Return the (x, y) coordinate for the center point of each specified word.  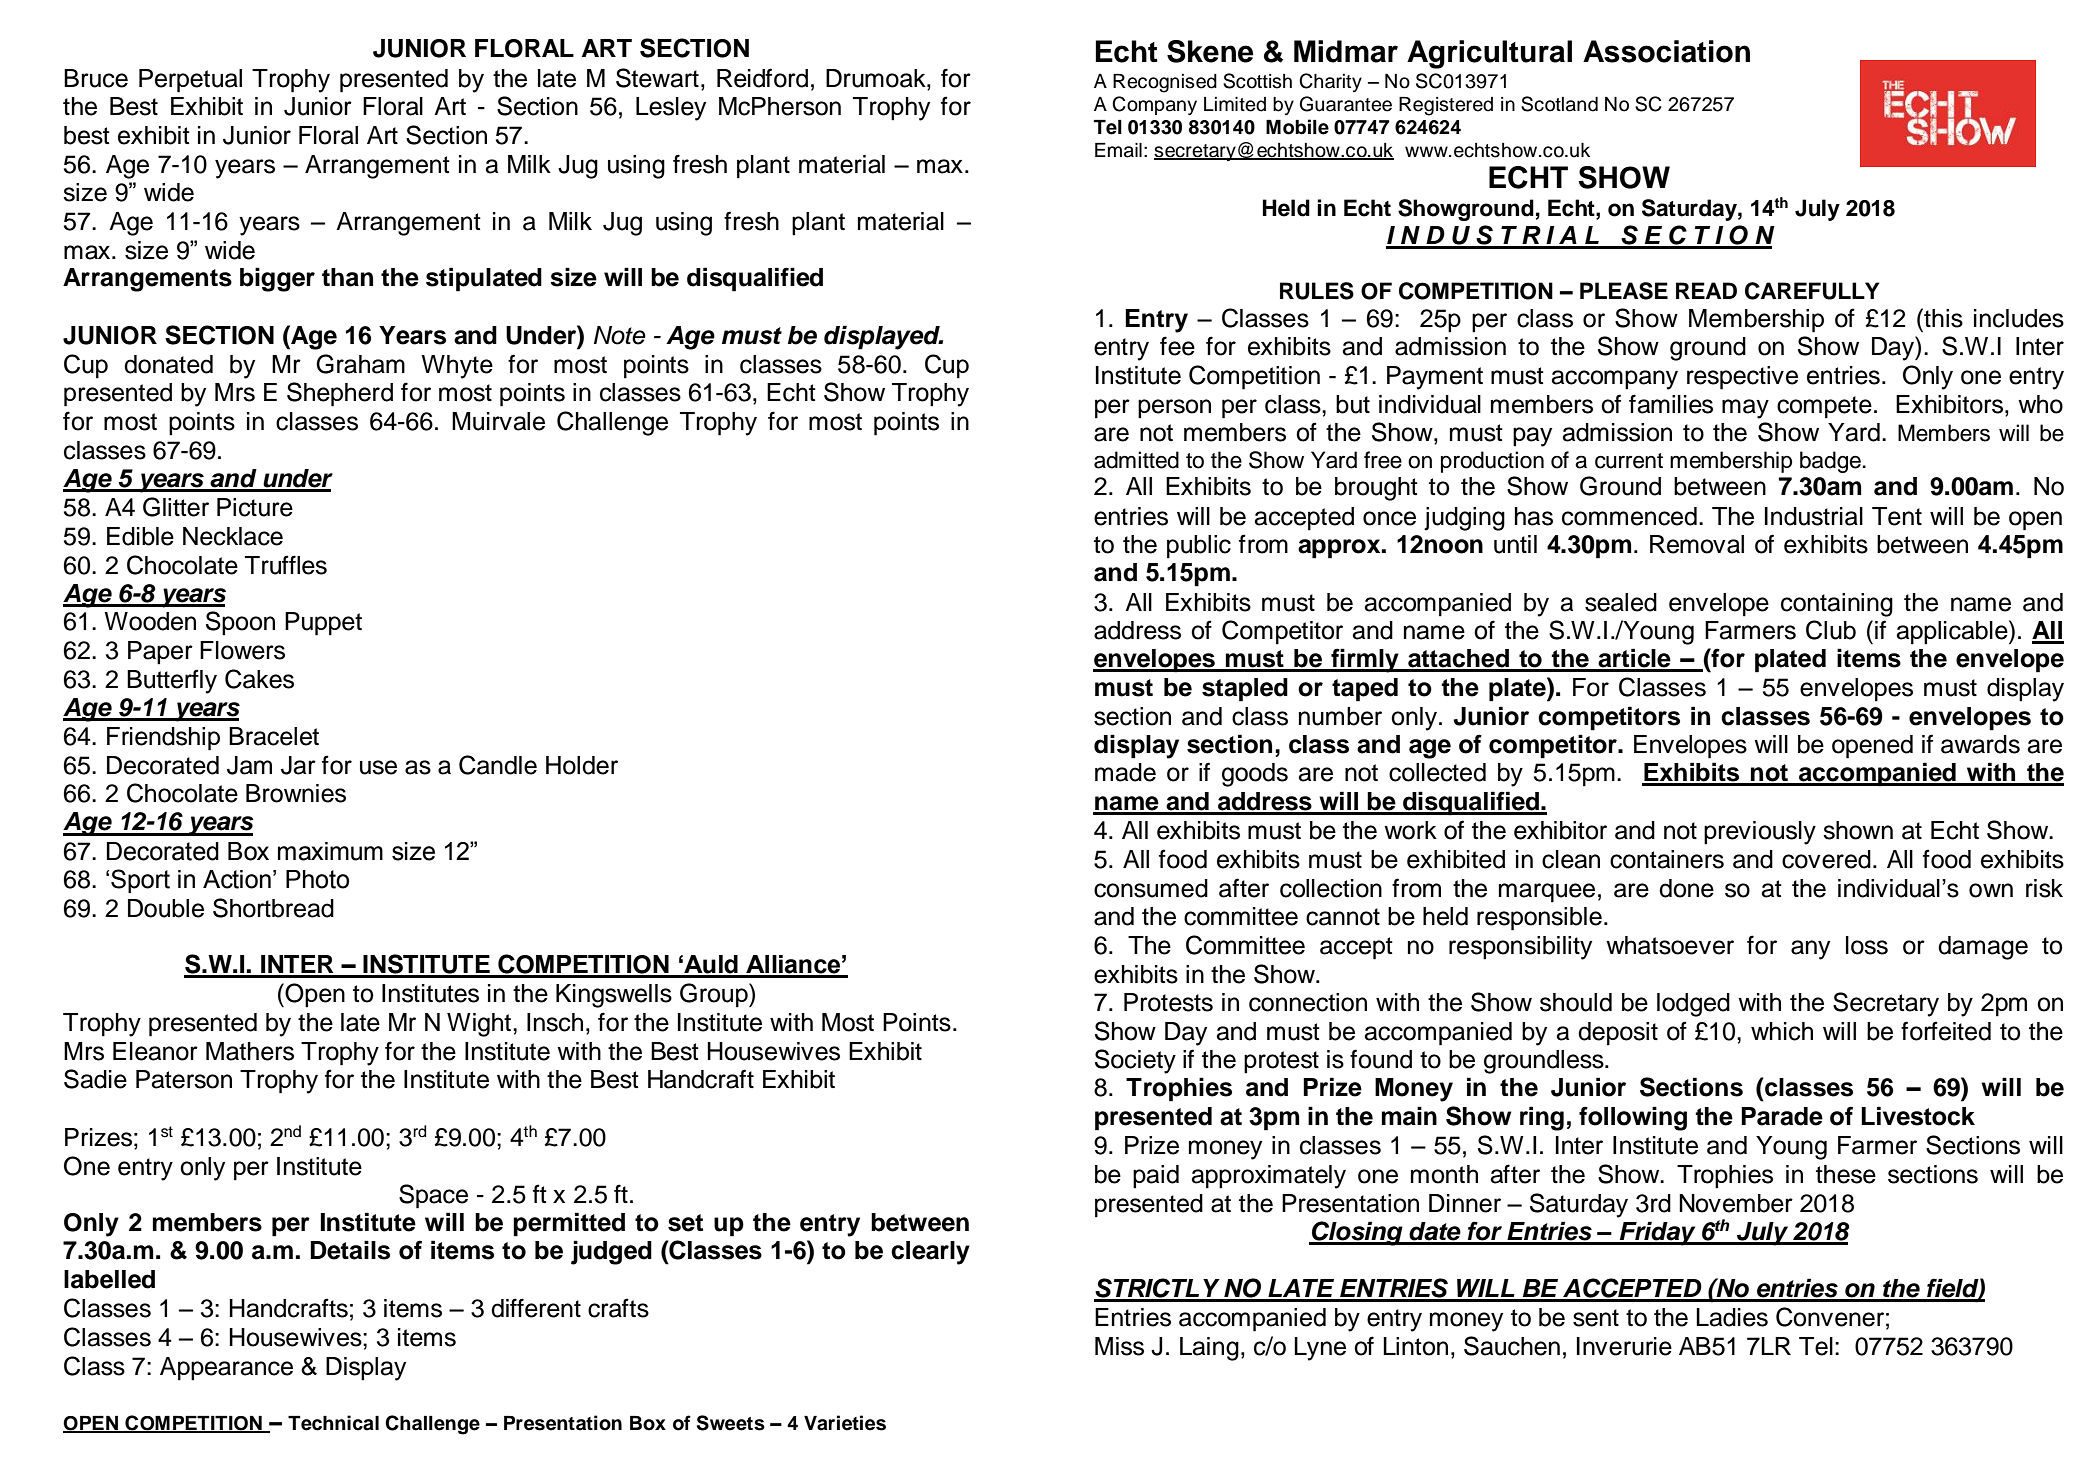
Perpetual (190, 81)
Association (1666, 51)
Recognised (1165, 83)
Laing (1209, 1349)
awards (1980, 744)
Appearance (226, 1369)
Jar (298, 765)
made (1125, 772)
